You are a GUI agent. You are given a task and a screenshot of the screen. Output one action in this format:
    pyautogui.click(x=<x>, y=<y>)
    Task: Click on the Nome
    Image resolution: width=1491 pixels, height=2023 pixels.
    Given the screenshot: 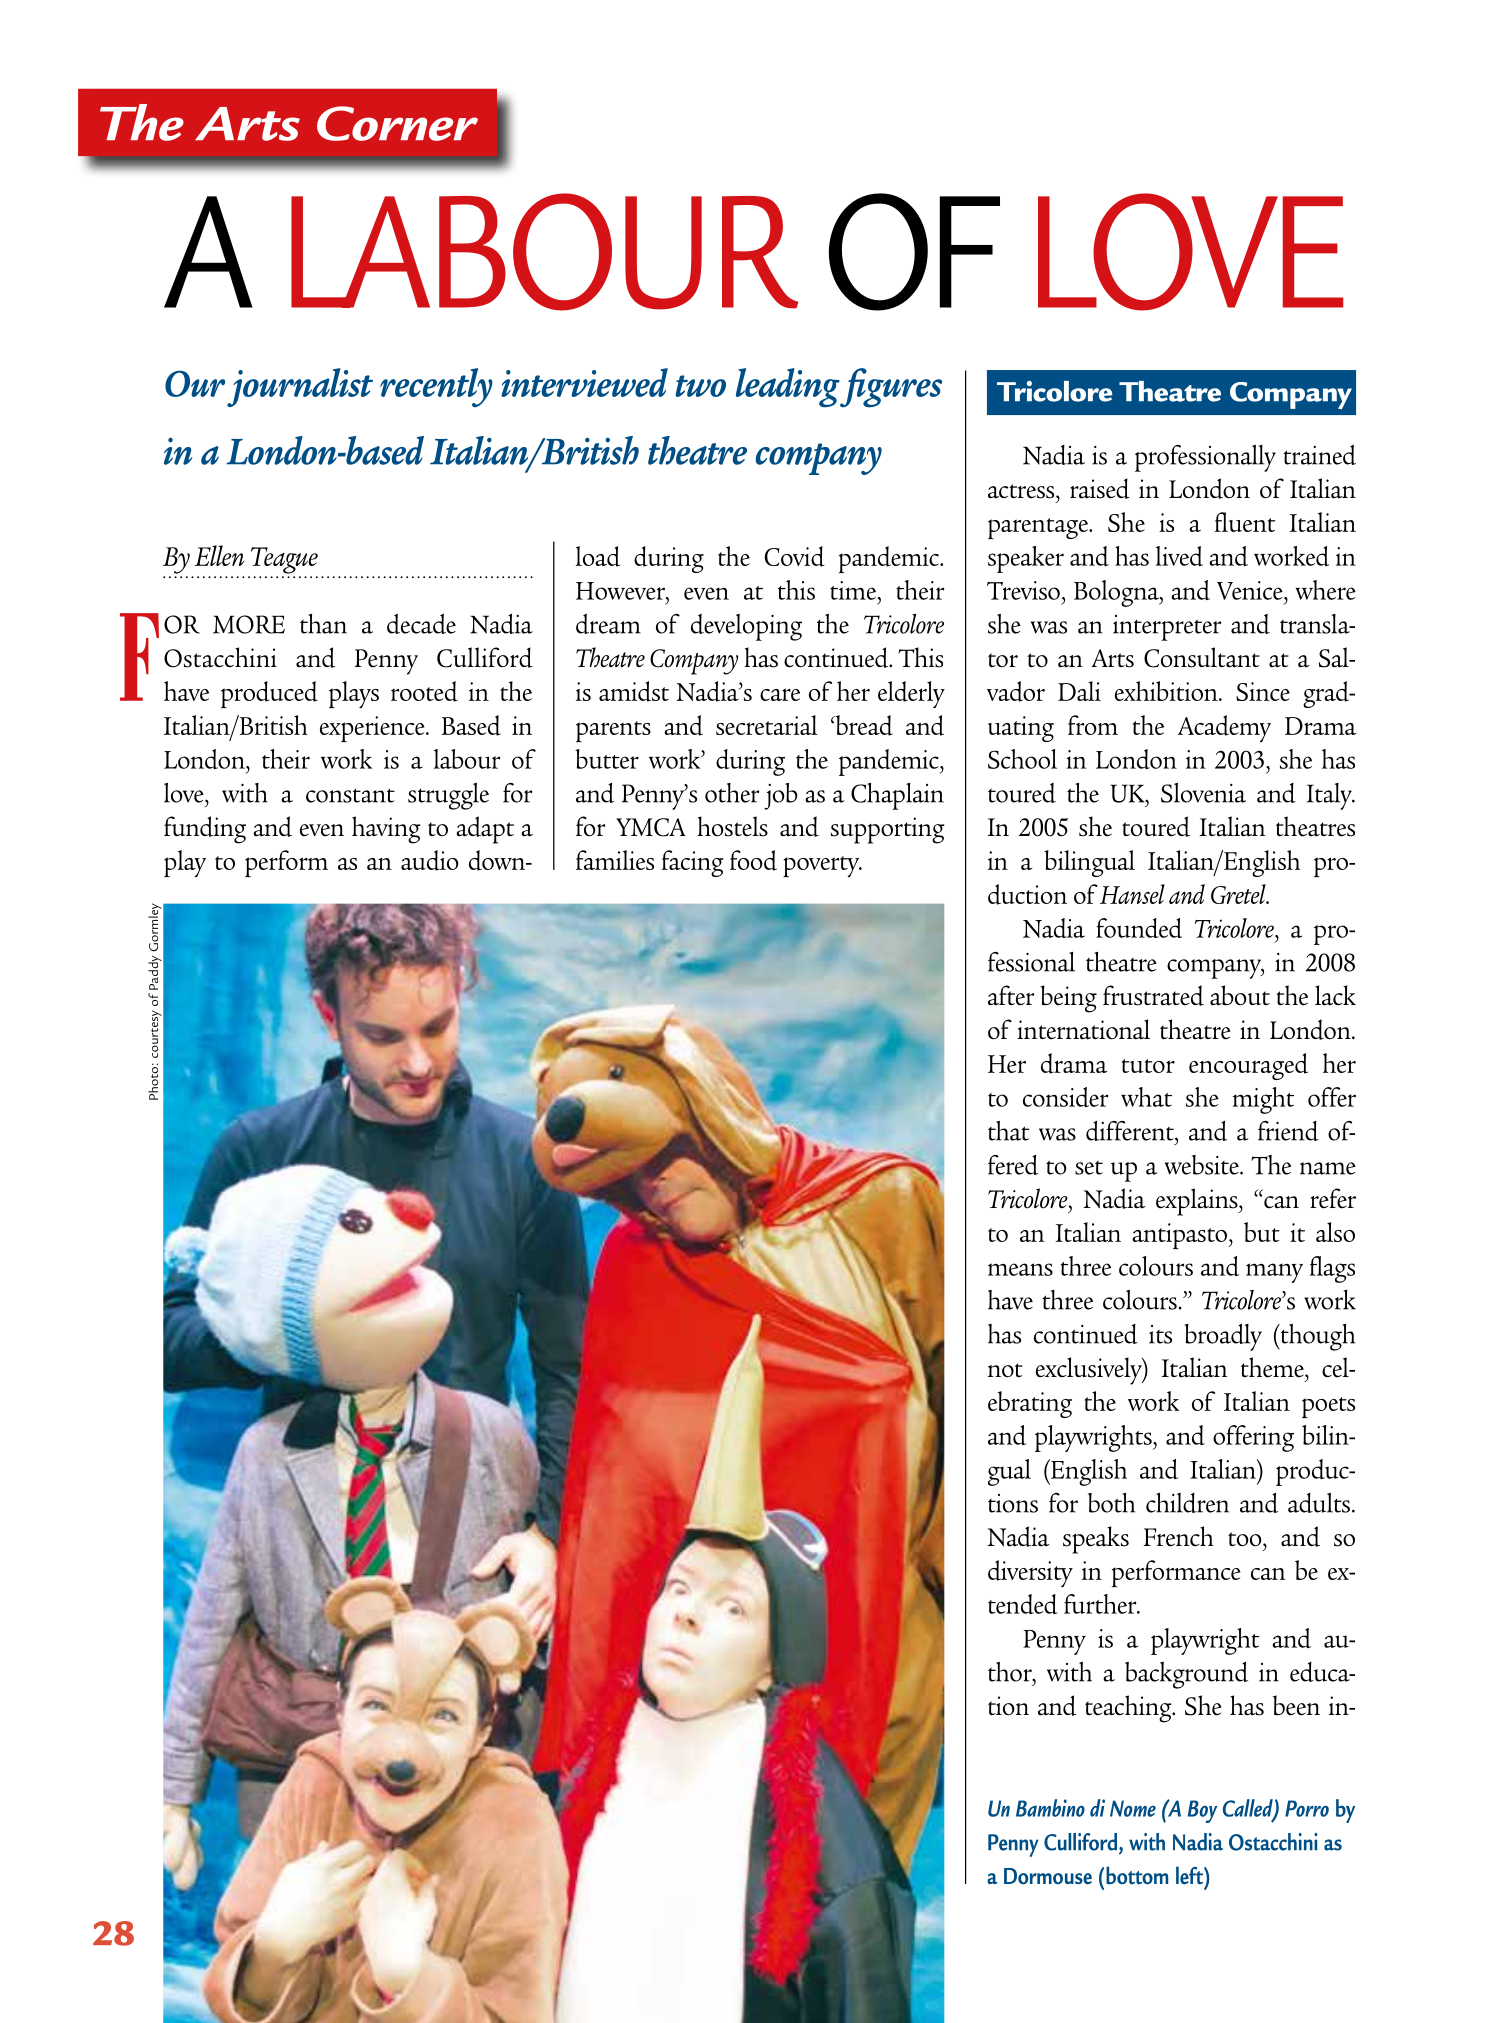 What is the action you would take?
    pyautogui.click(x=1133, y=1808)
